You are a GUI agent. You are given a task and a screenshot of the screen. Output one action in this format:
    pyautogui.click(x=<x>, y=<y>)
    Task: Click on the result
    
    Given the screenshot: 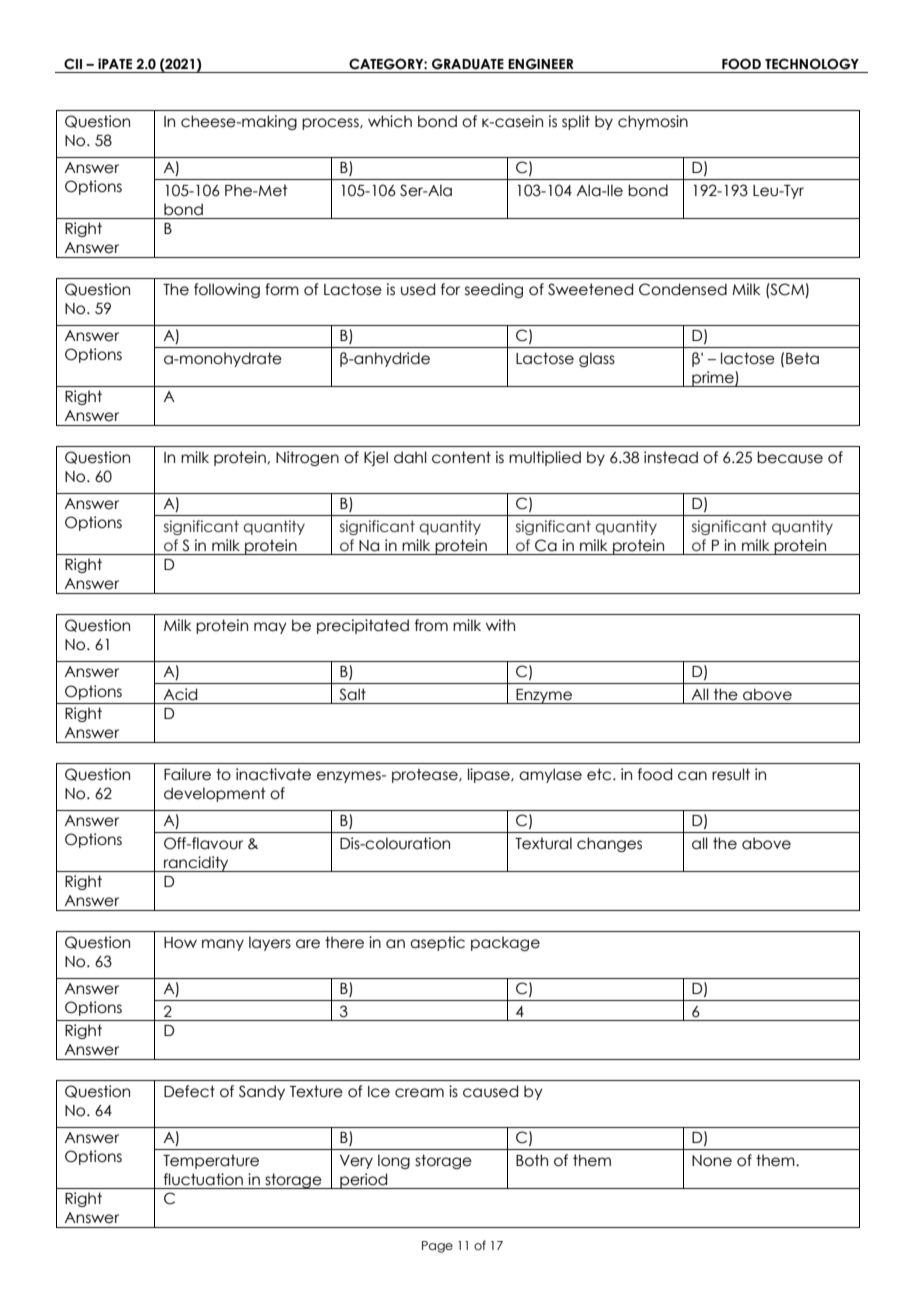 What is the action you would take?
    pyautogui.click(x=731, y=774)
